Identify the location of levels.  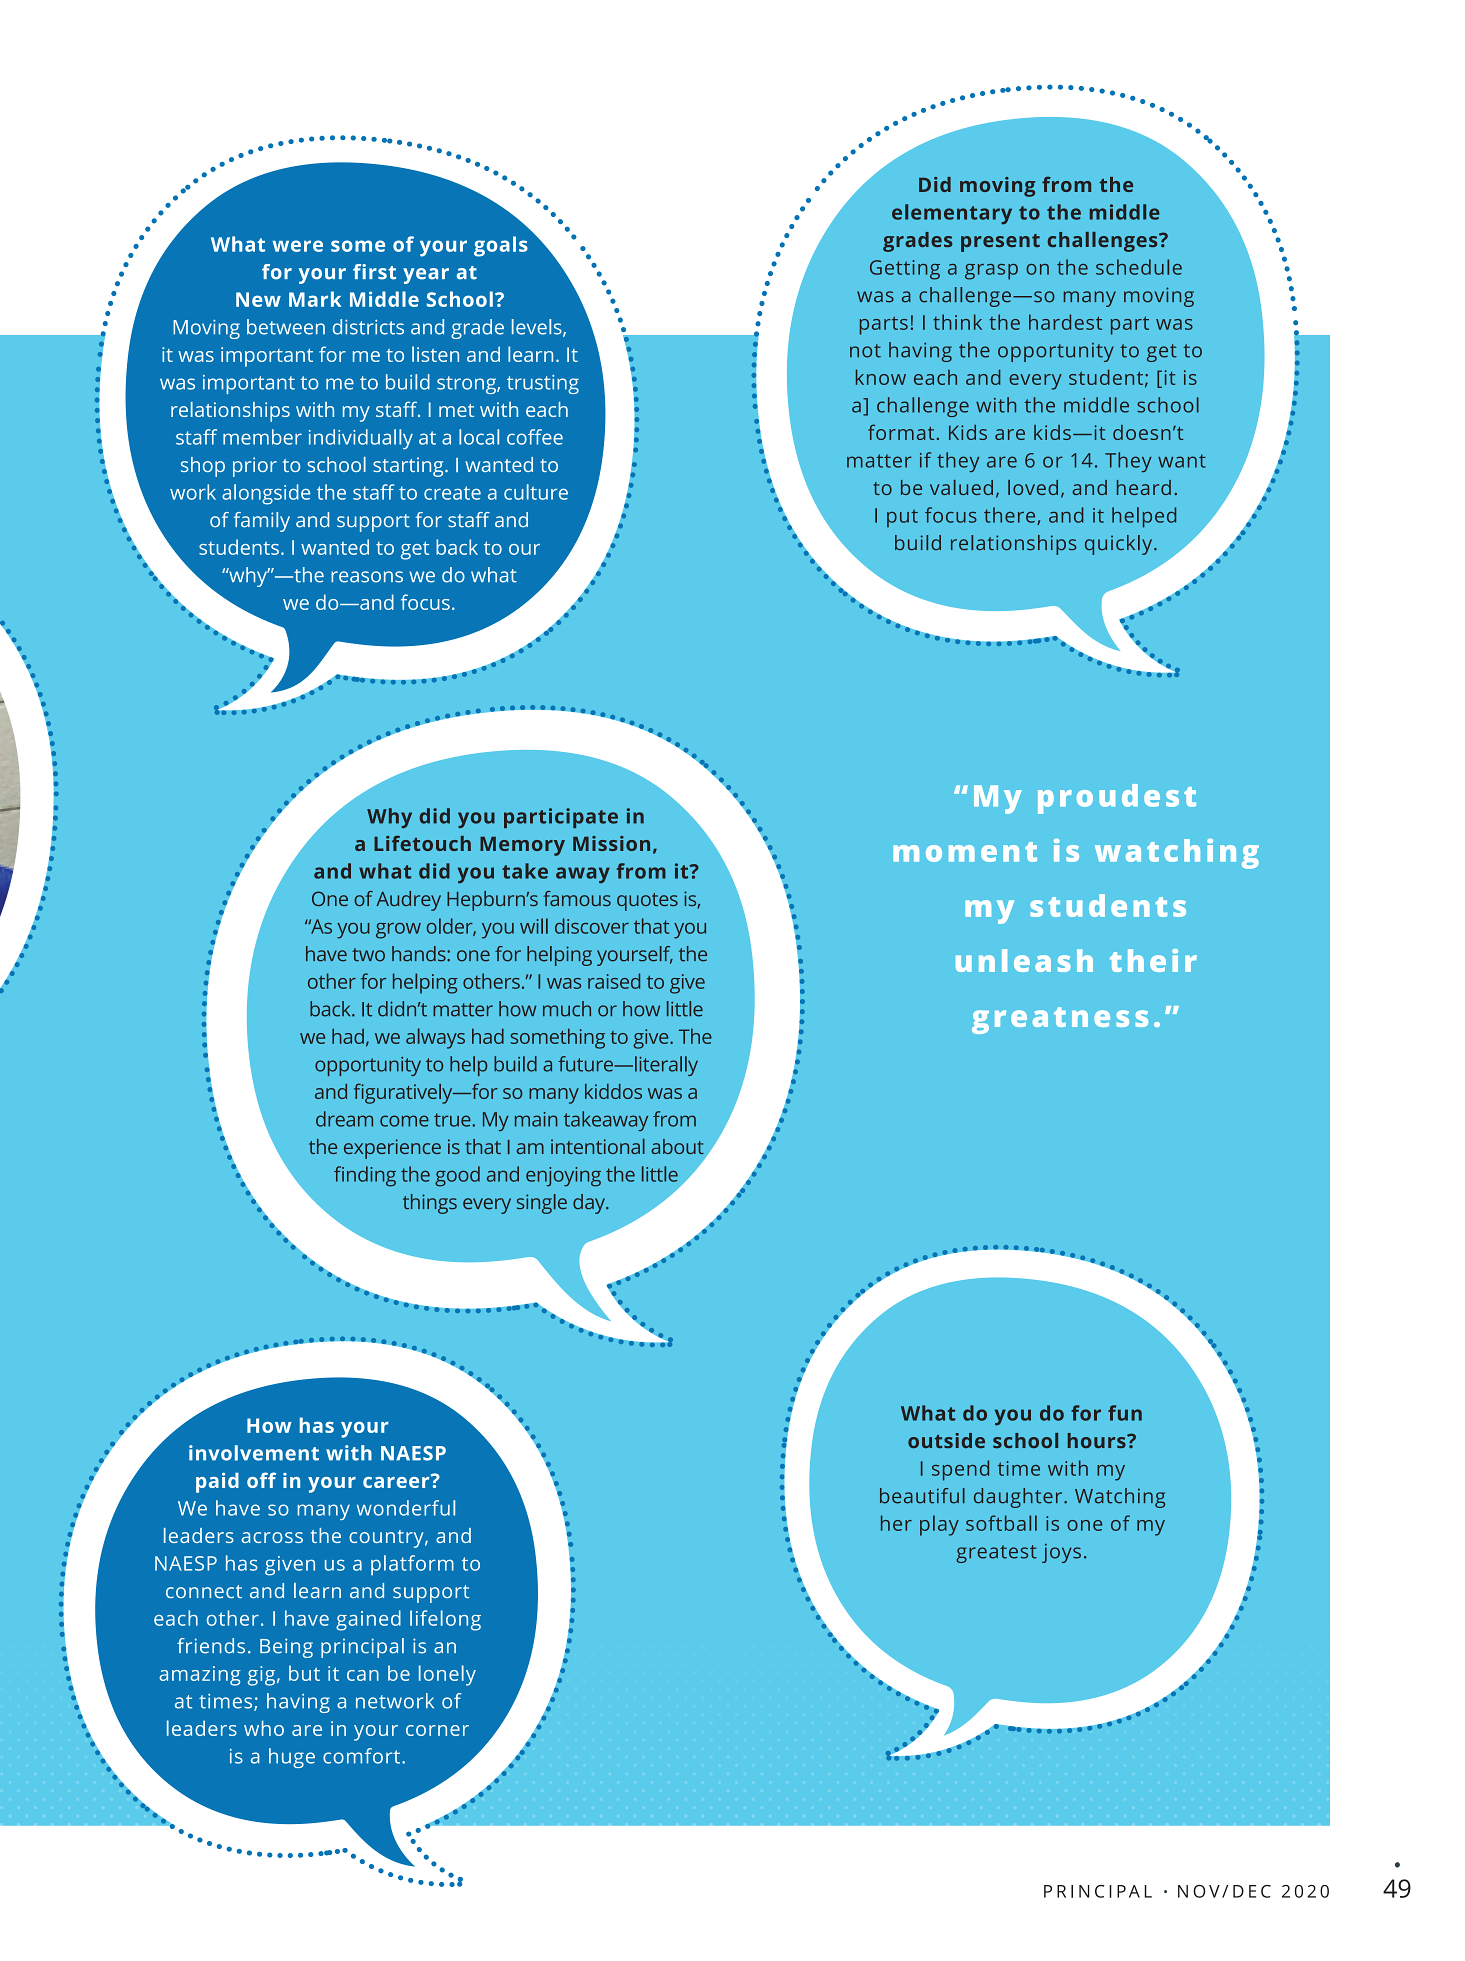
(538, 328).
